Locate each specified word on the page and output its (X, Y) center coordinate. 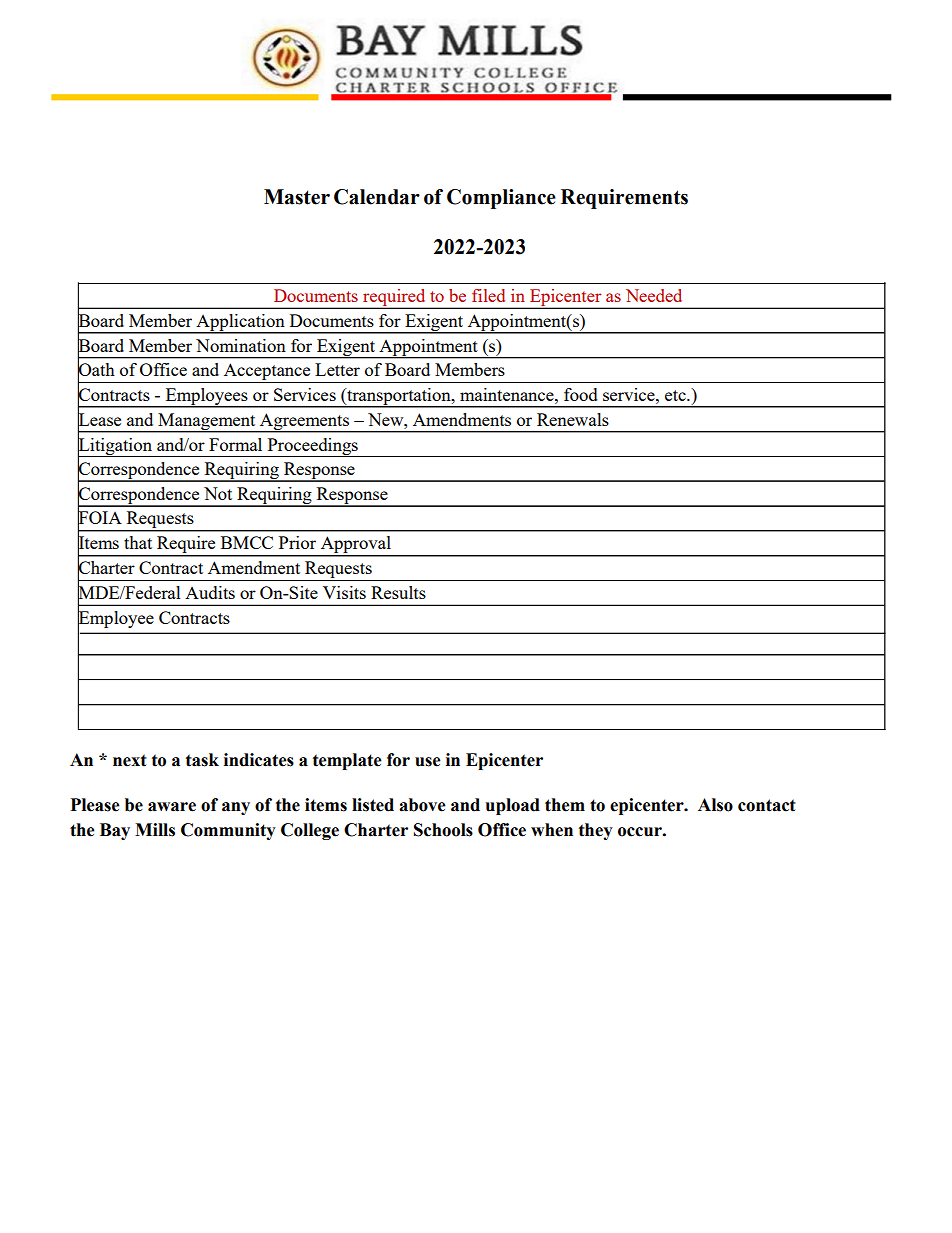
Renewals (573, 419)
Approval (355, 546)
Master (297, 197)
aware (172, 807)
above (422, 805)
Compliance (501, 199)
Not (218, 493)
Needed (654, 295)
